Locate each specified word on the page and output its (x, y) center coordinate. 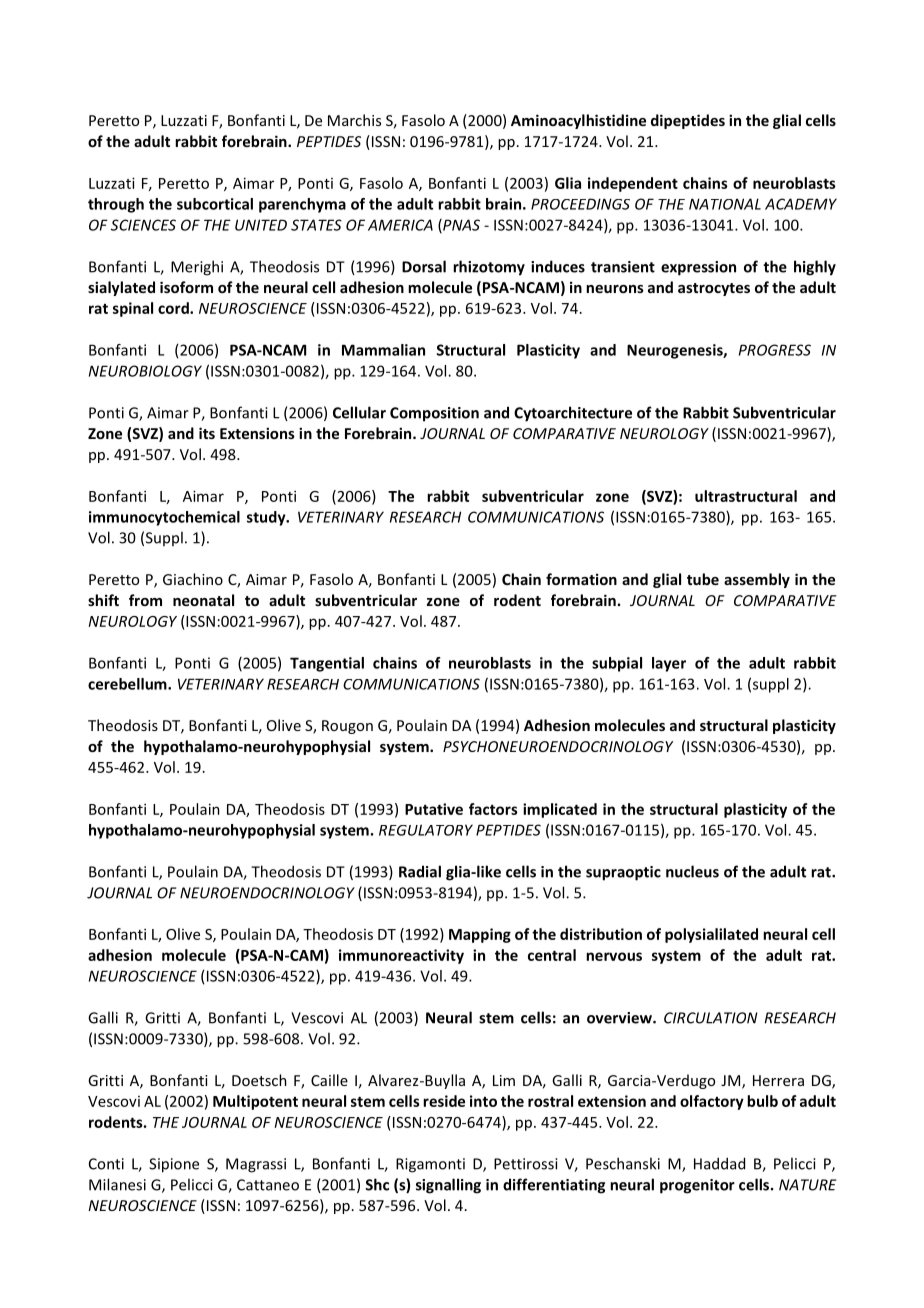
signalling (448, 1186)
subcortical (215, 204)
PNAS (460, 226)
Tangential (327, 664)
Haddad (719, 1163)
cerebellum (128, 684)
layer (669, 664)
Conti (106, 1164)
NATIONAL (725, 204)
